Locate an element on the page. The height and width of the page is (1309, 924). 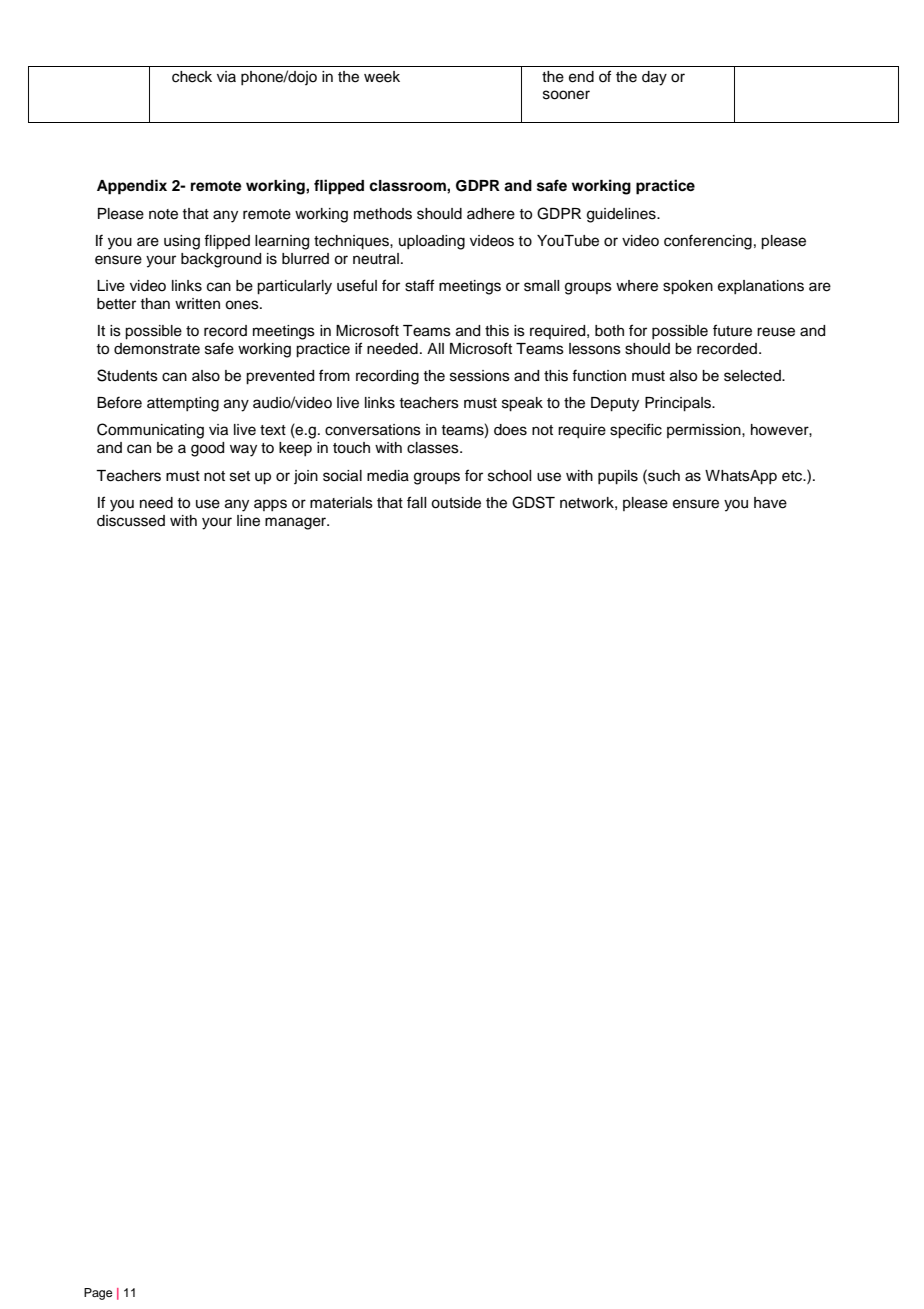
Page is located at coordinates (98, 1294).
